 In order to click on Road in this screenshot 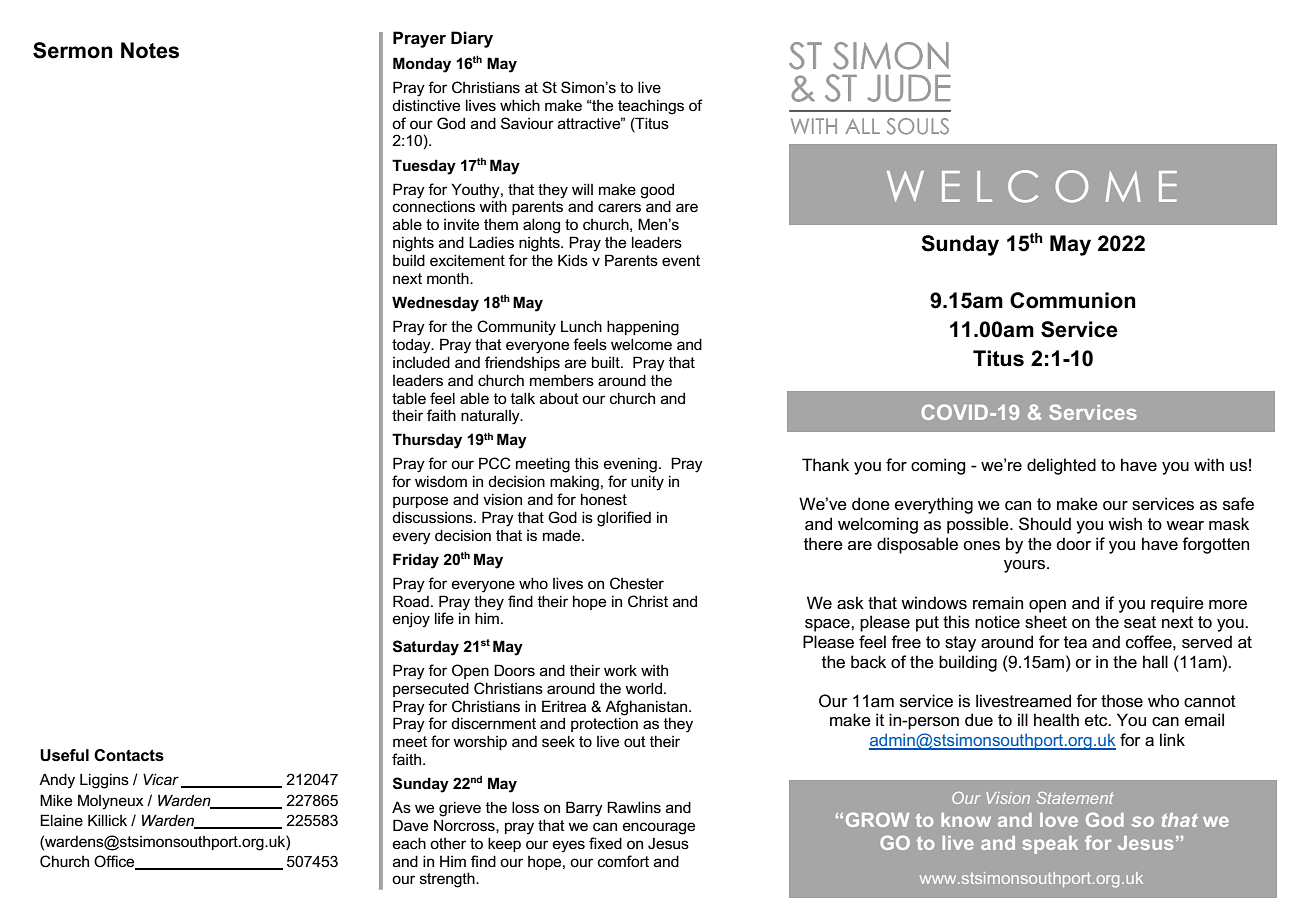, I will do `click(411, 601)`.
